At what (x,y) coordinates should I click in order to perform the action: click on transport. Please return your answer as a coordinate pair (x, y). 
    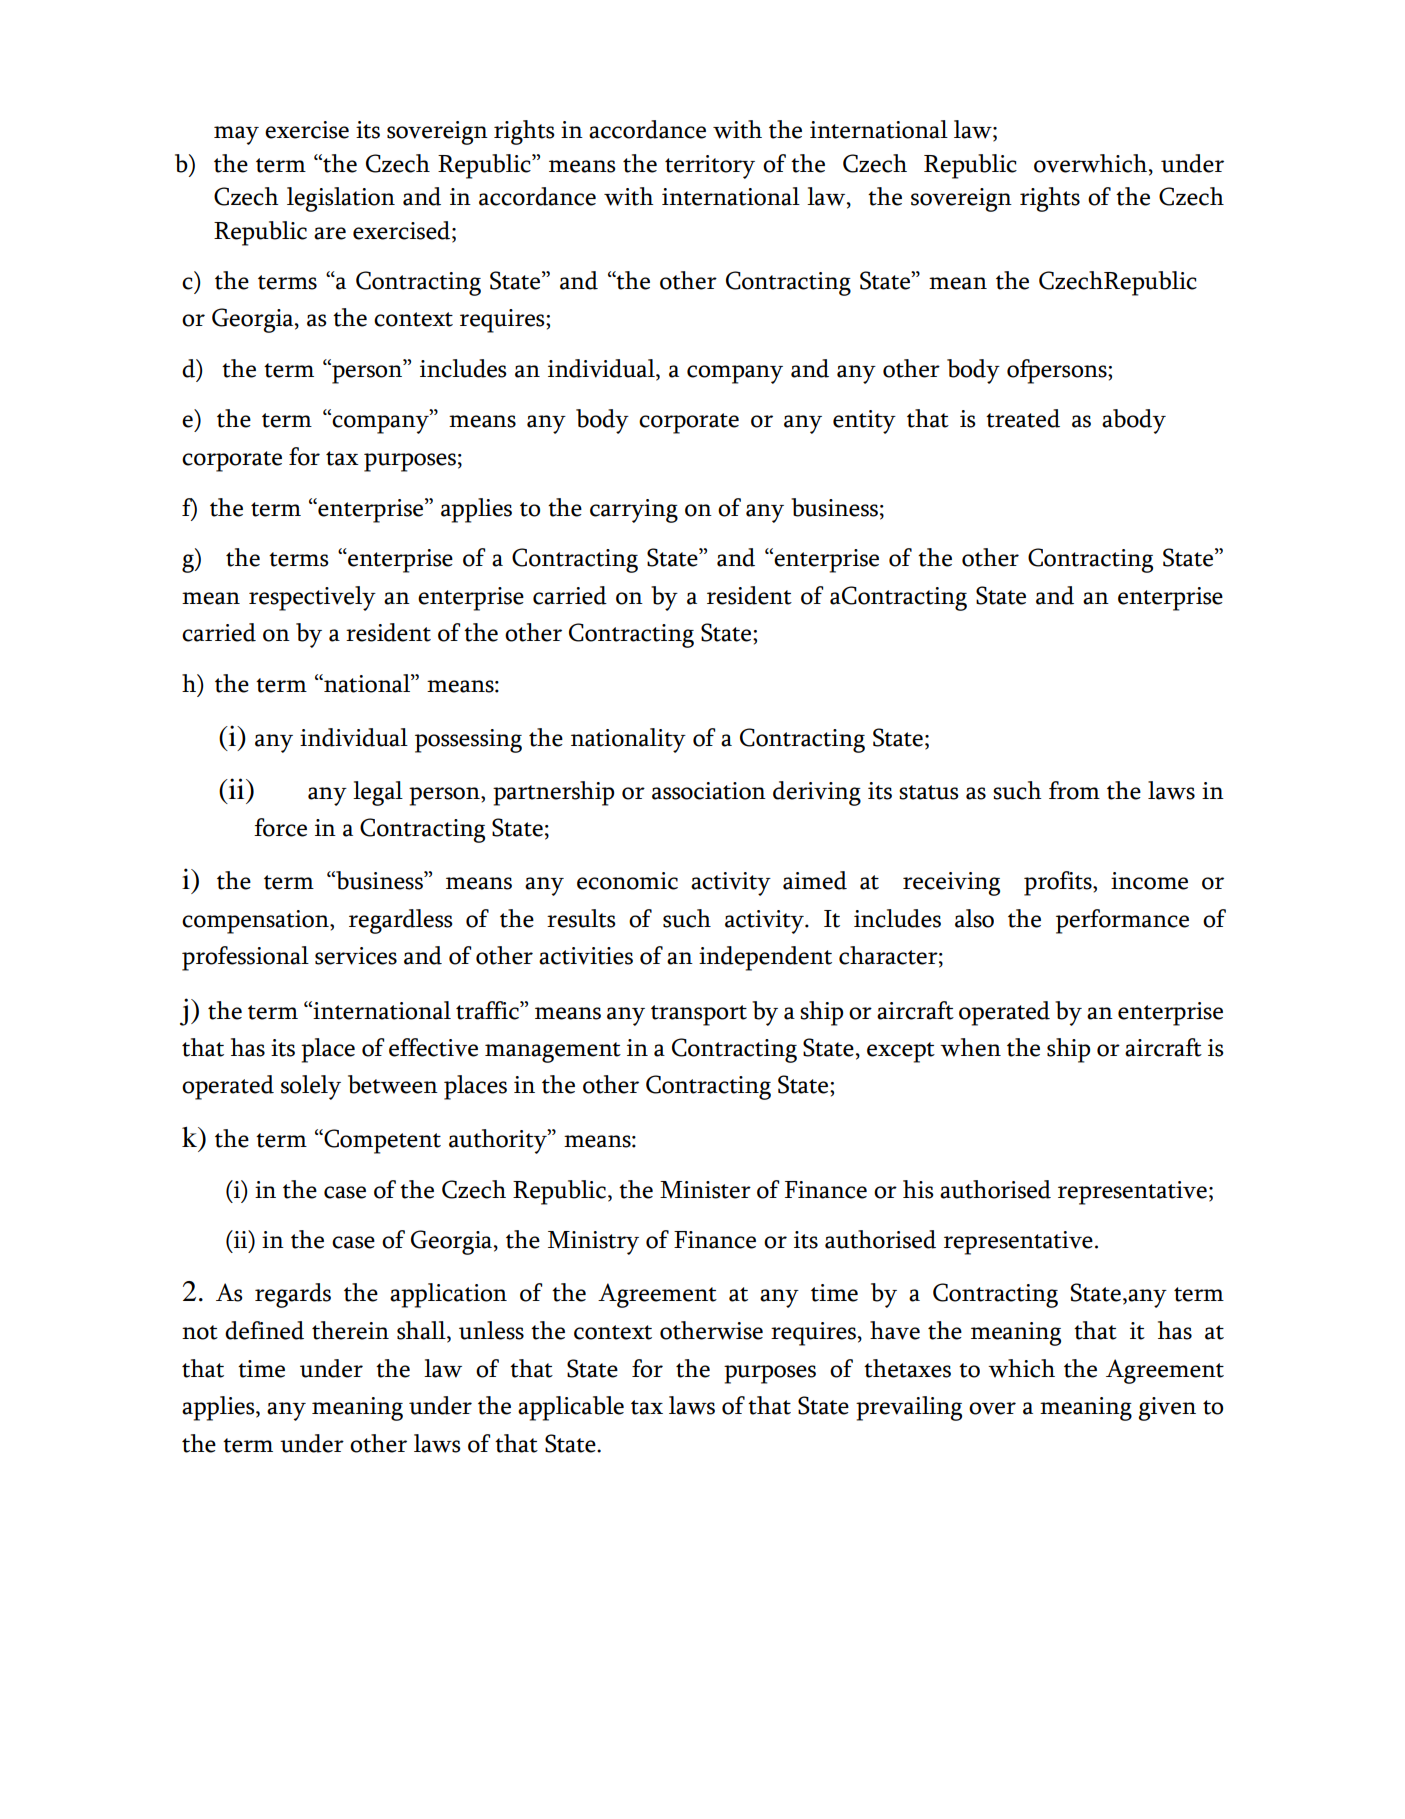
    Looking at the image, I should click on (699, 1015).
